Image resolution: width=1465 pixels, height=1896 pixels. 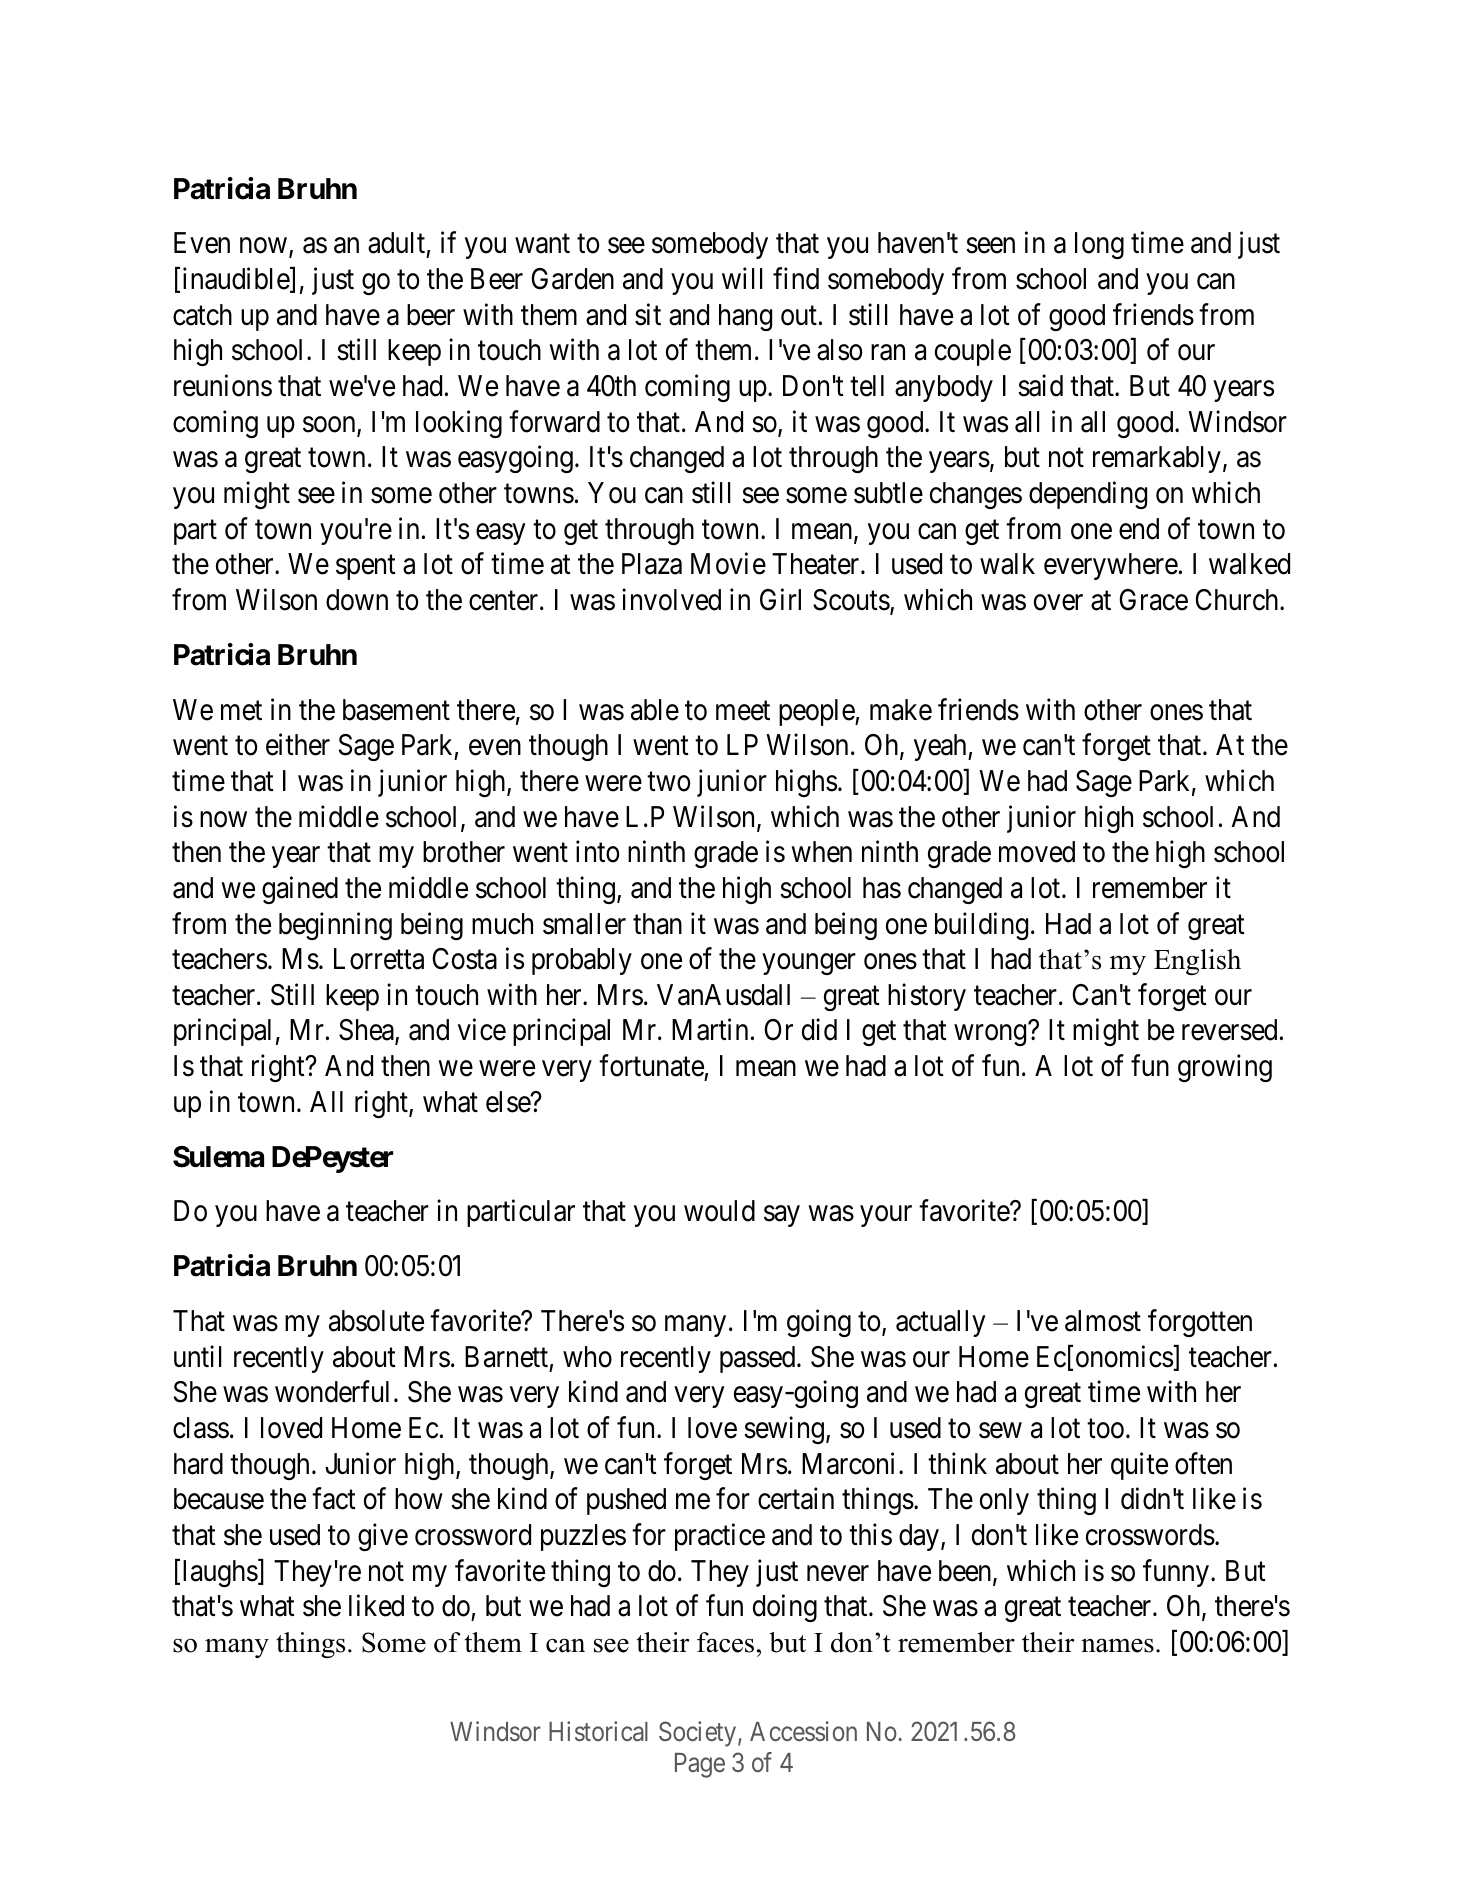 I want to click on Shea, so click(x=367, y=1031).
